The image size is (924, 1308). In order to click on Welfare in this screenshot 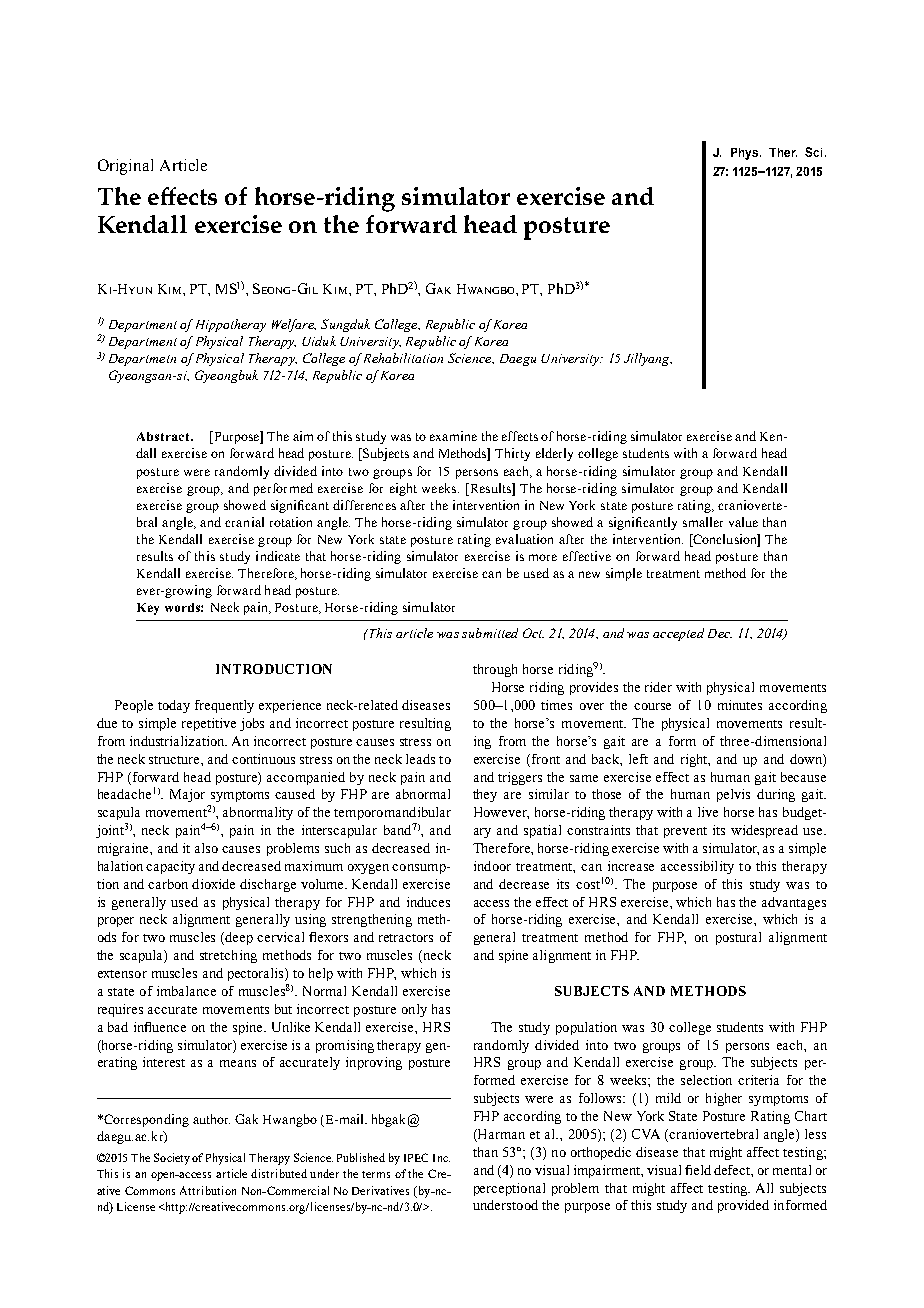, I will do `click(294, 325)`.
